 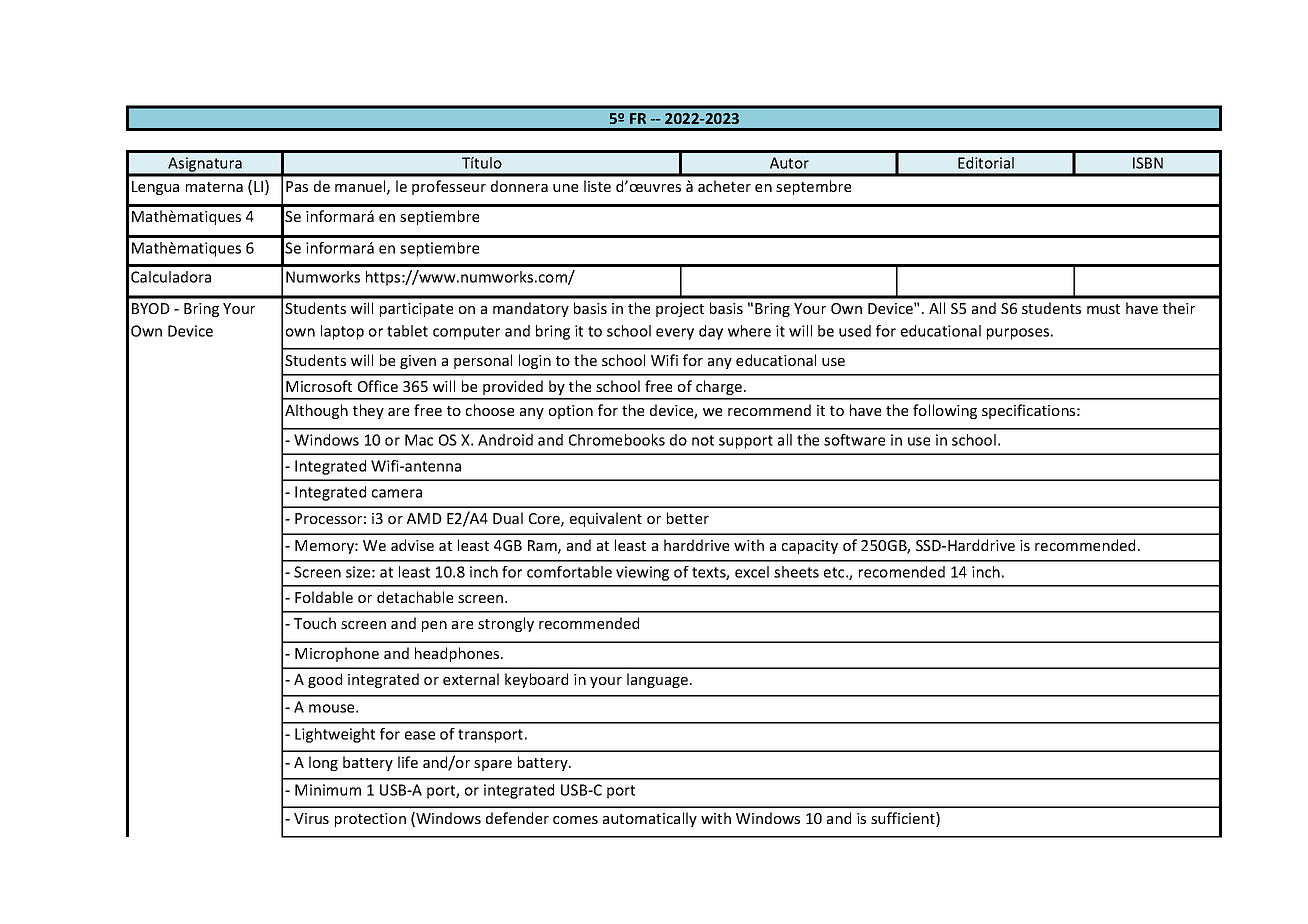 What do you see at coordinates (642, 573) in the screenshot?
I see `viewing` at bounding box center [642, 573].
